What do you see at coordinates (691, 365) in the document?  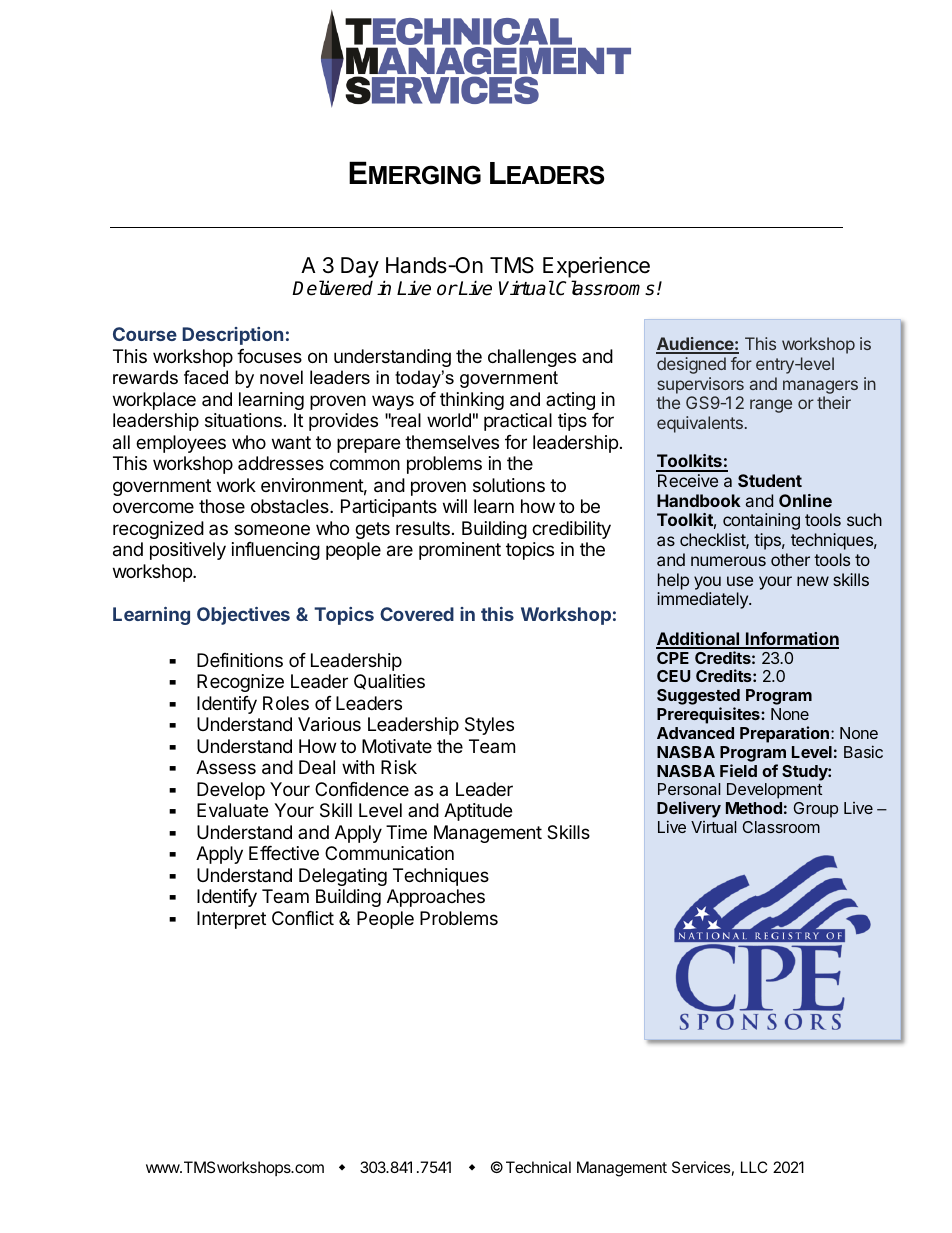 I see `designed` at bounding box center [691, 365].
